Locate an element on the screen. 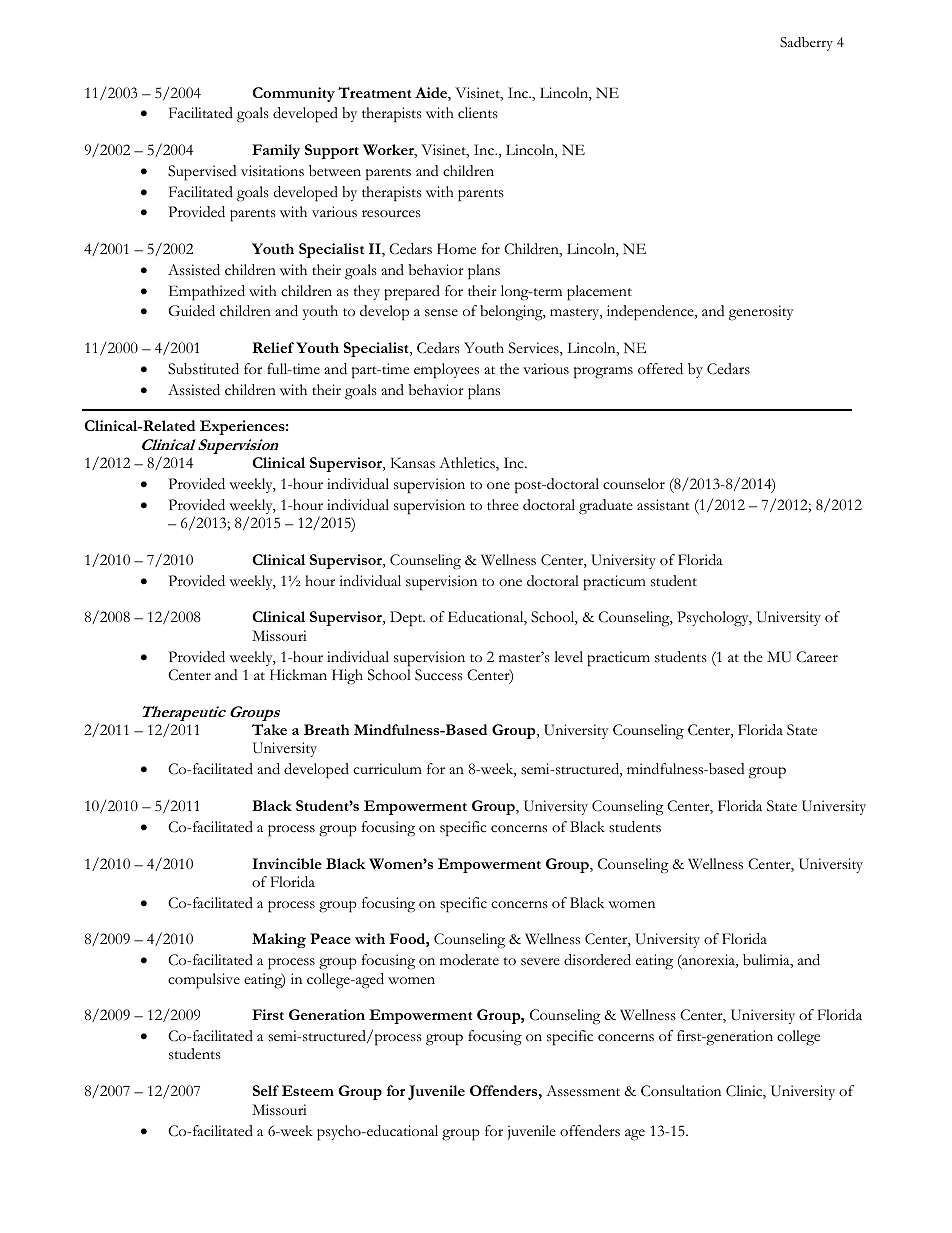  Dept is located at coordinates (407, 619).
